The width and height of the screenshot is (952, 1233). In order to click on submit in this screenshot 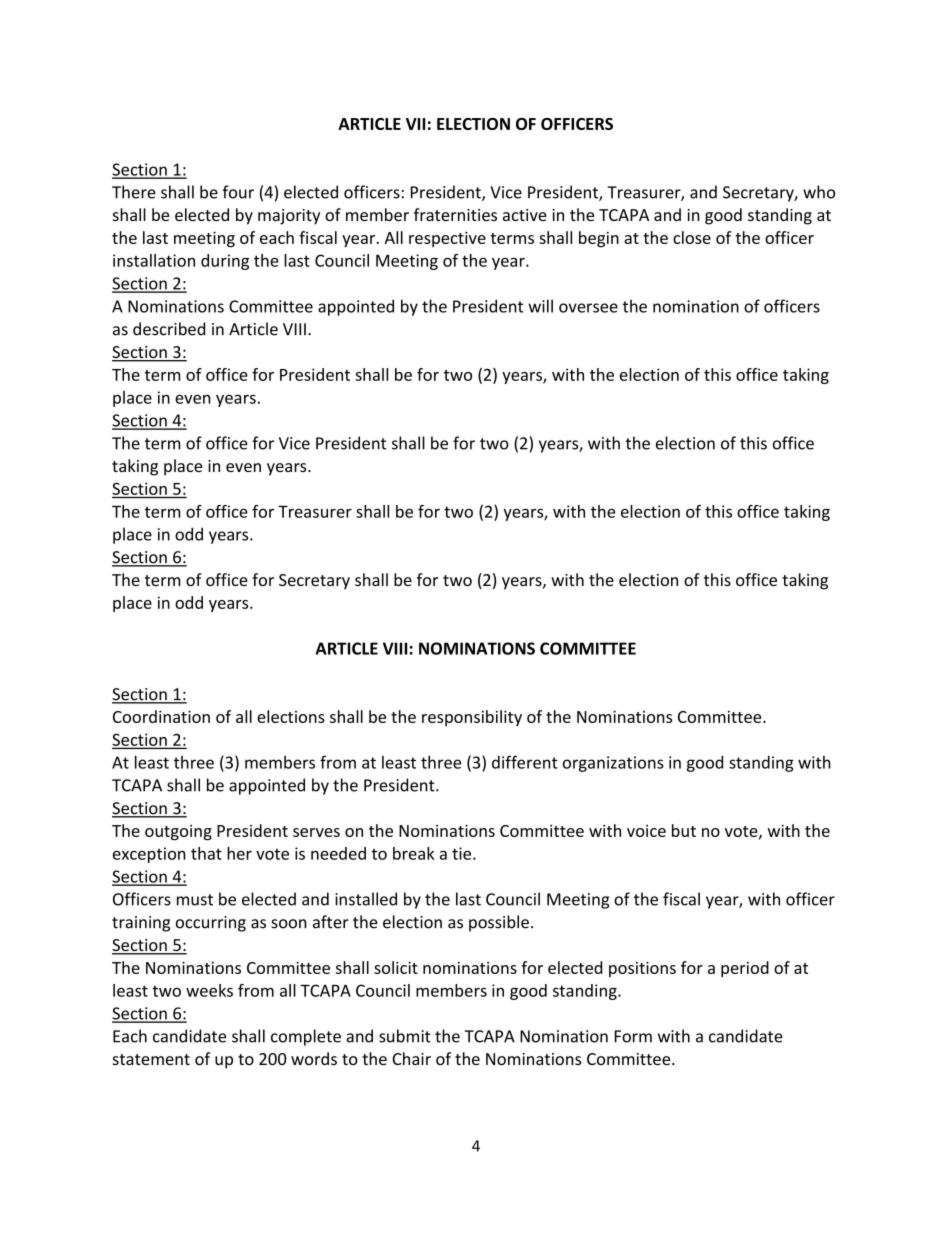, I will do `click(405, 1036)`.
